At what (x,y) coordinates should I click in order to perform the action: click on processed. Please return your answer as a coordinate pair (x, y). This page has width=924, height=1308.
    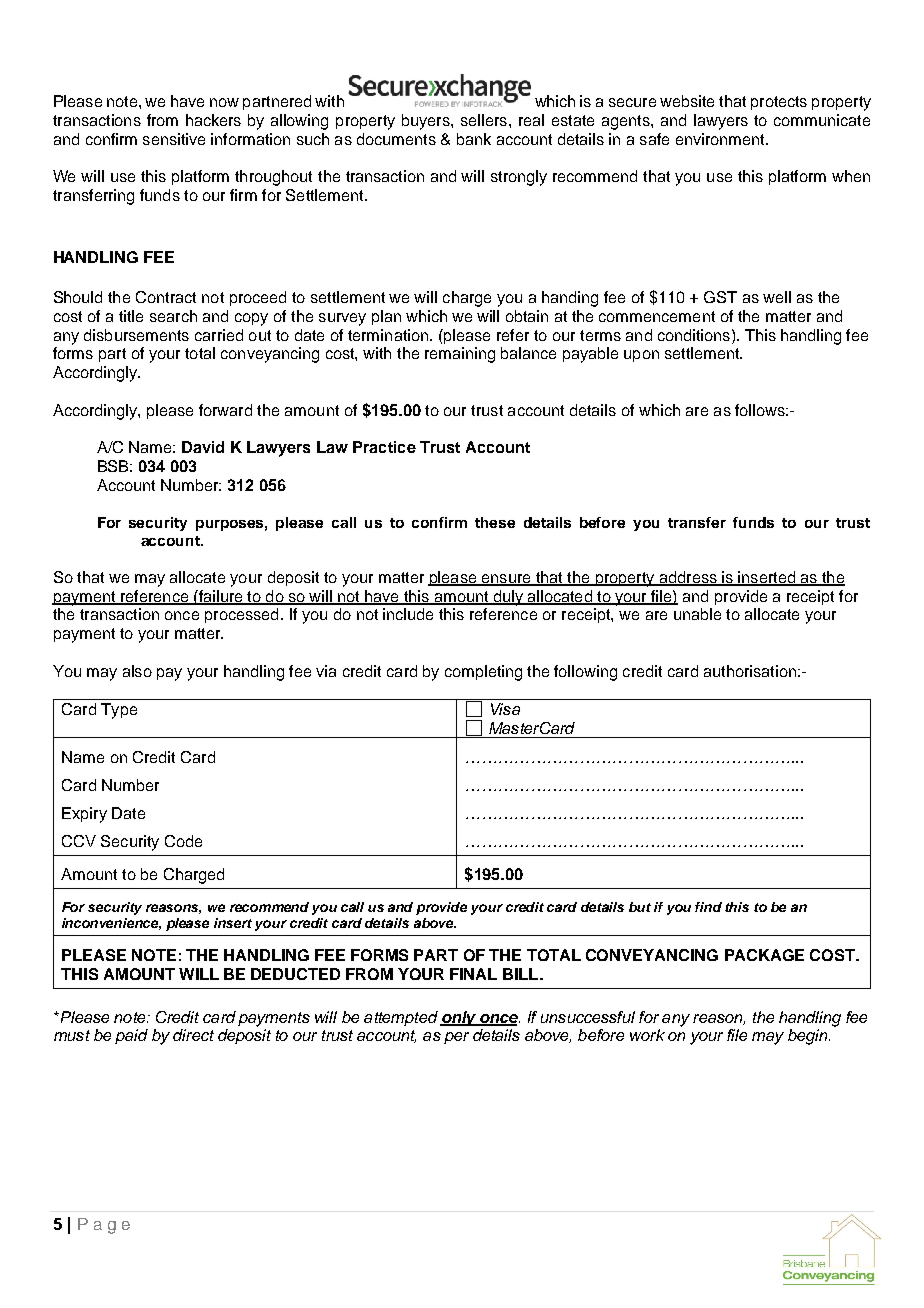
    Looking at the image, I should click on (241, 615).
